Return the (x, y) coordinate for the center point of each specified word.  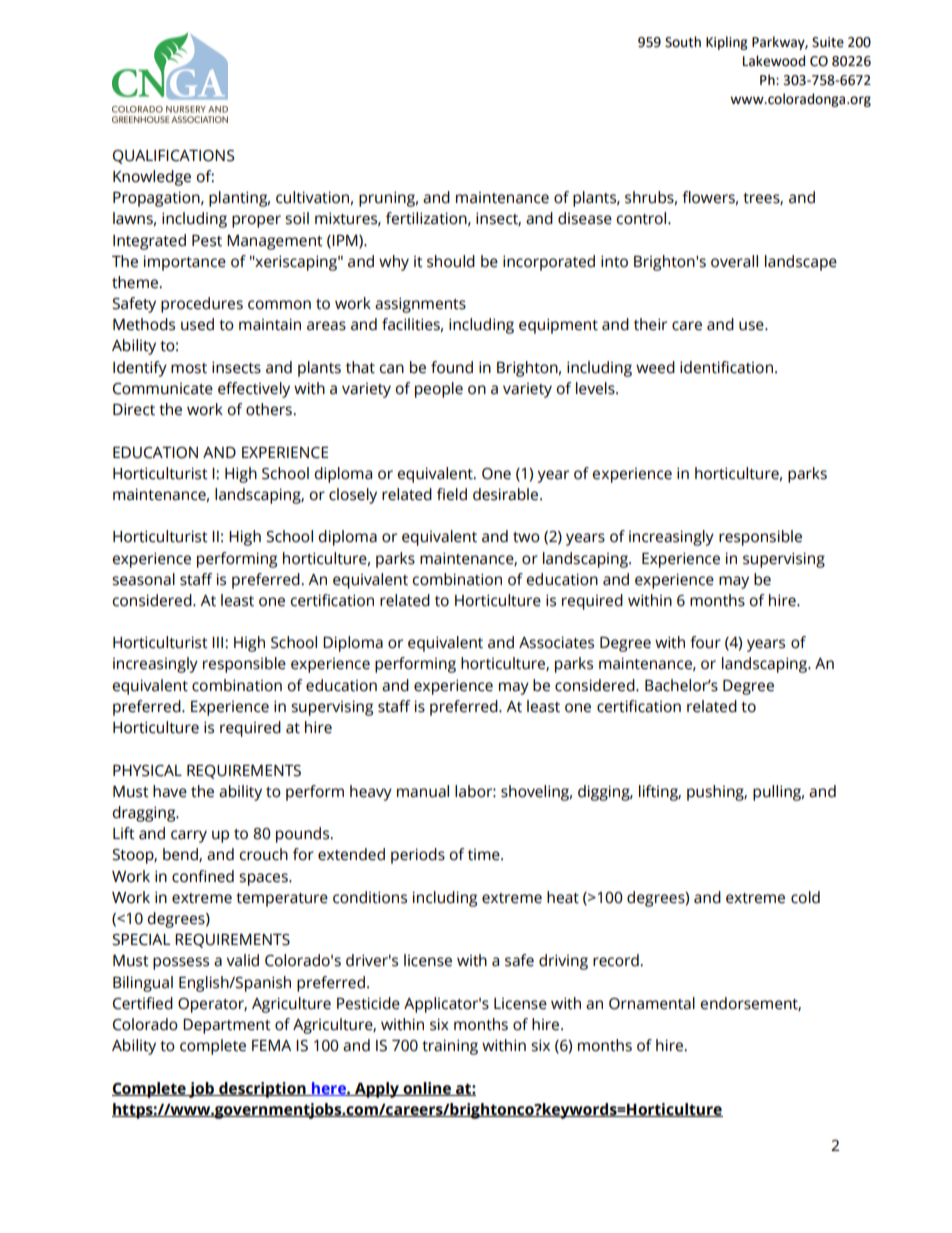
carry (189, 836)
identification (726, 367)
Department (227, 1026)
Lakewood (774, 61)
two (526, 537)
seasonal (143, 579)
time (485, 854)
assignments (420, 305)
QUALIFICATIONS (173, 157)
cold (805, 897)
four (705, 642)
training (450, 1047)
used (197, 324)
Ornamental (652, 1003)
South (683, 42)
